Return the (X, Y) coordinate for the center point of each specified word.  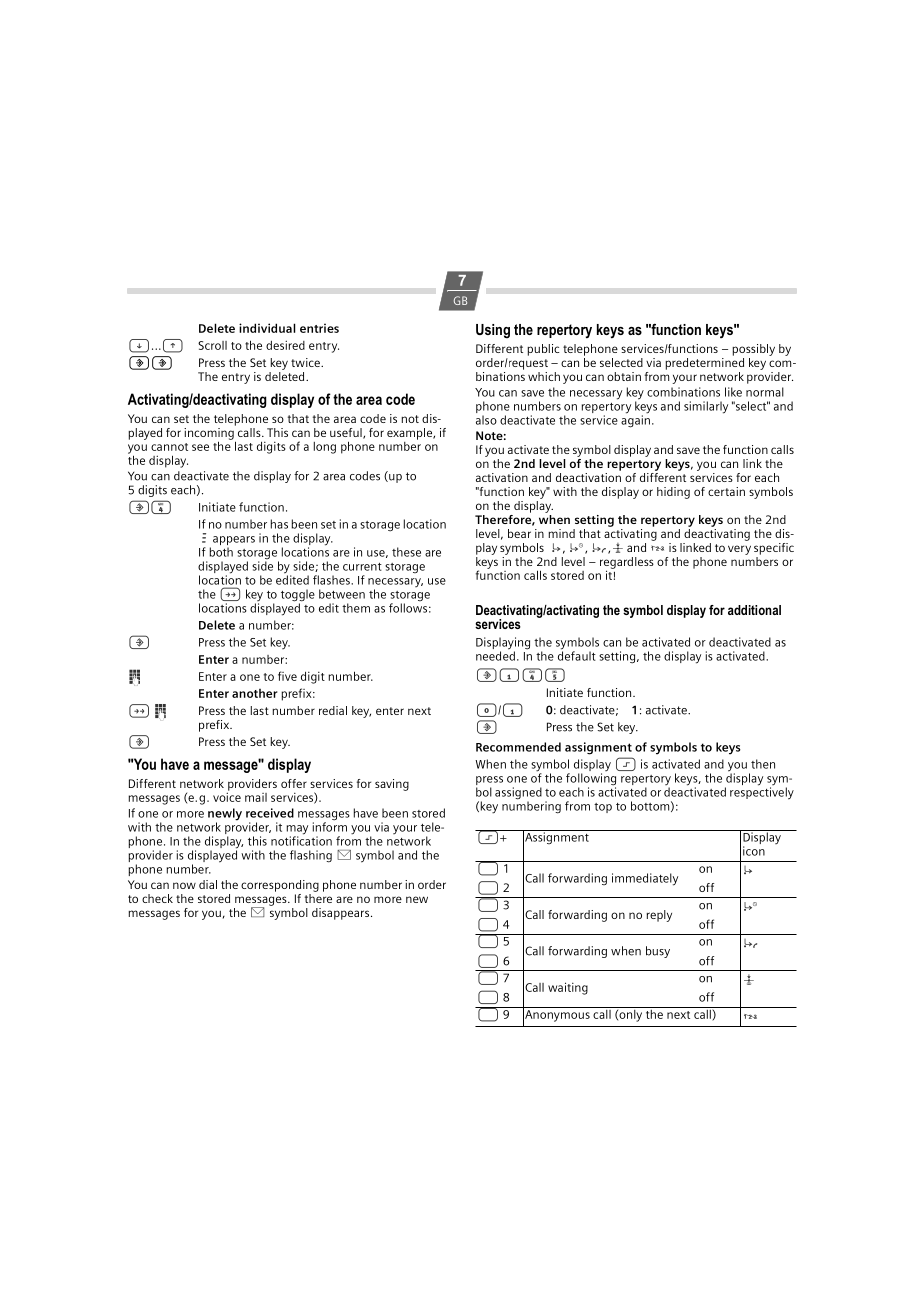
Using (493, 331)
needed (495, 655)
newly (225, 815)
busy (658, 952)
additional (754, 610)
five (287, 676)
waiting (568, 988)
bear (519, 533)
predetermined (704, 362)
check (157, 898)
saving (392, 785)
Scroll (212, 345)
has (279, 524)
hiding (673, 493)
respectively (762, 792)
